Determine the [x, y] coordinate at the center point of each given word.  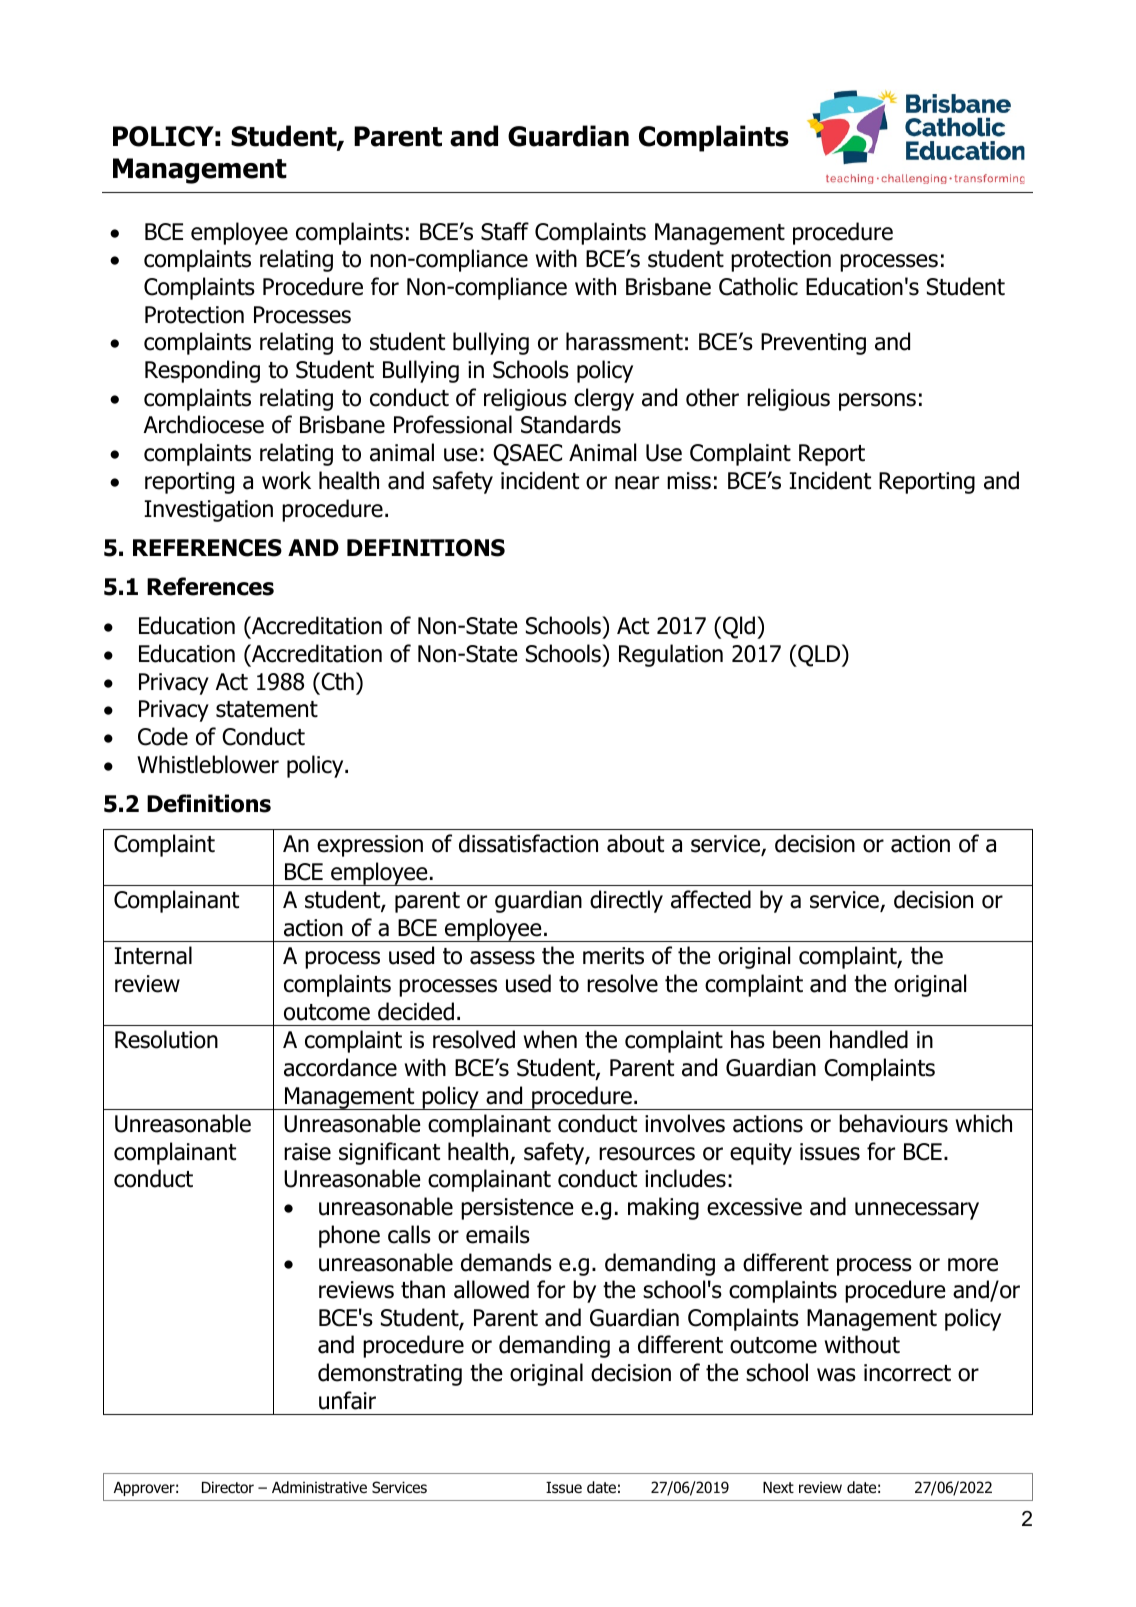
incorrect [907, 1373]
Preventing [813, 344]
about [635, 843]
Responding [202, 371]
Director [228, 1487]
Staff [505, 231]
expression [370, 846]
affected [711, 899]
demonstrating [390, 1374]
